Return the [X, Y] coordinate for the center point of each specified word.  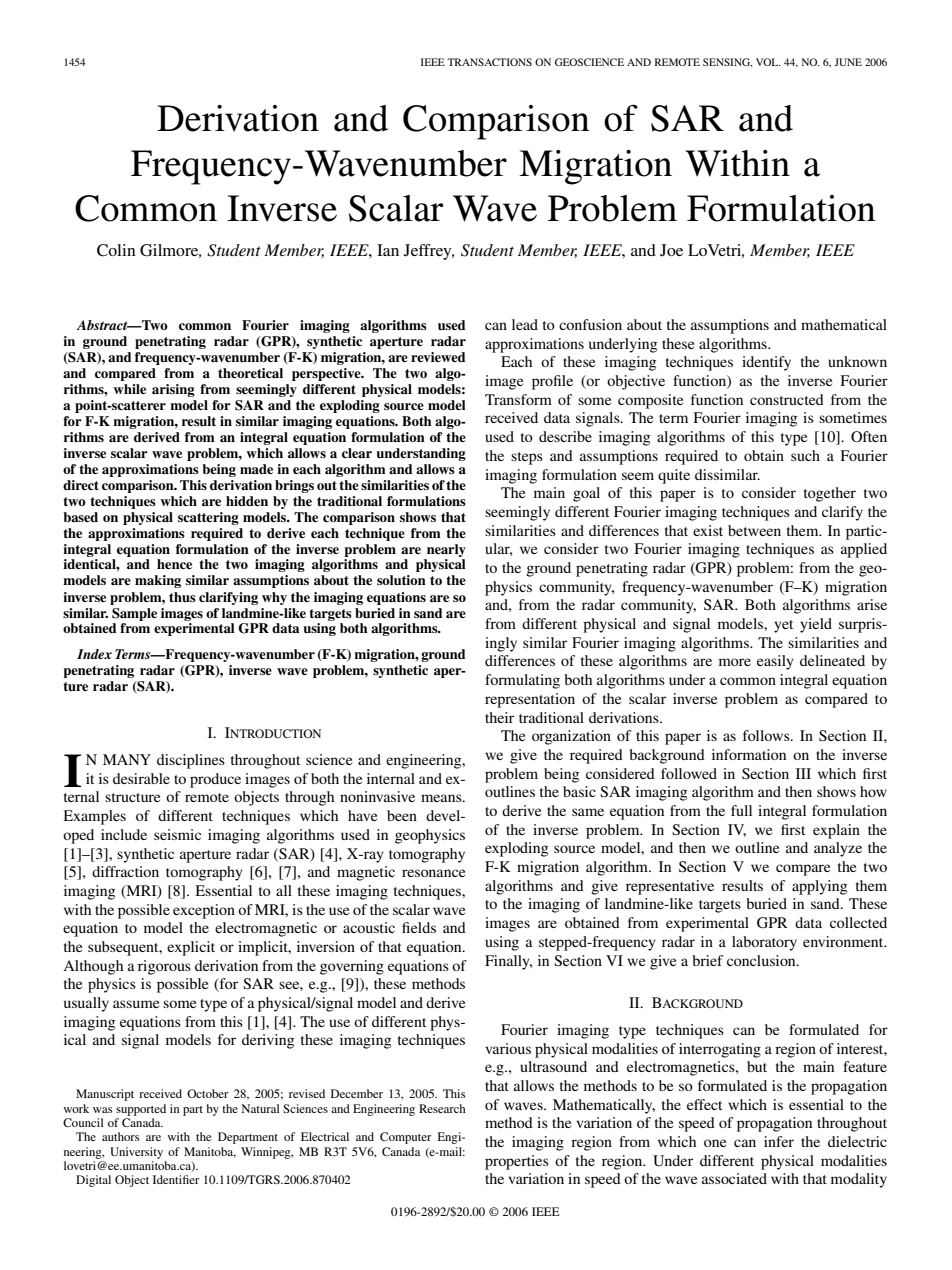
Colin [116, 250]
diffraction [125, 871]
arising [173, 390]
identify [766, 363]
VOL [768, 62]
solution [401, 580]
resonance [433, 873]
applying [819, 887]
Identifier [176, 1179]
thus [182, 597]
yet [783, 626]
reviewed [438, 357]
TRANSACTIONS [489, 62]
